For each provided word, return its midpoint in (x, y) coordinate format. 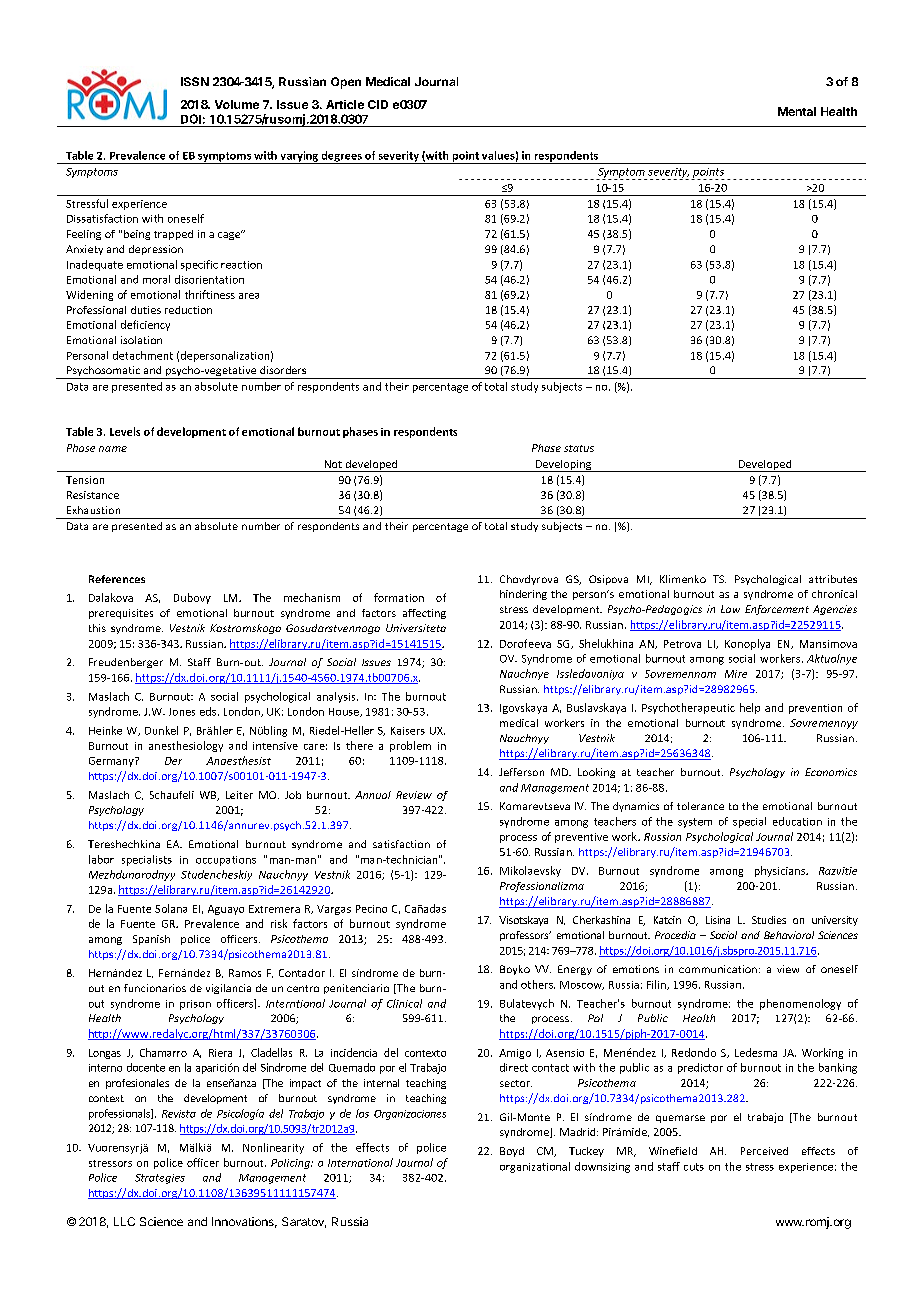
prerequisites (121, 614)
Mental (797, 111)
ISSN (195, 81)
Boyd (512, 1152)
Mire (736, 674)
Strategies (160, 1179)
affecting (424, 614)
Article (345, 104)
